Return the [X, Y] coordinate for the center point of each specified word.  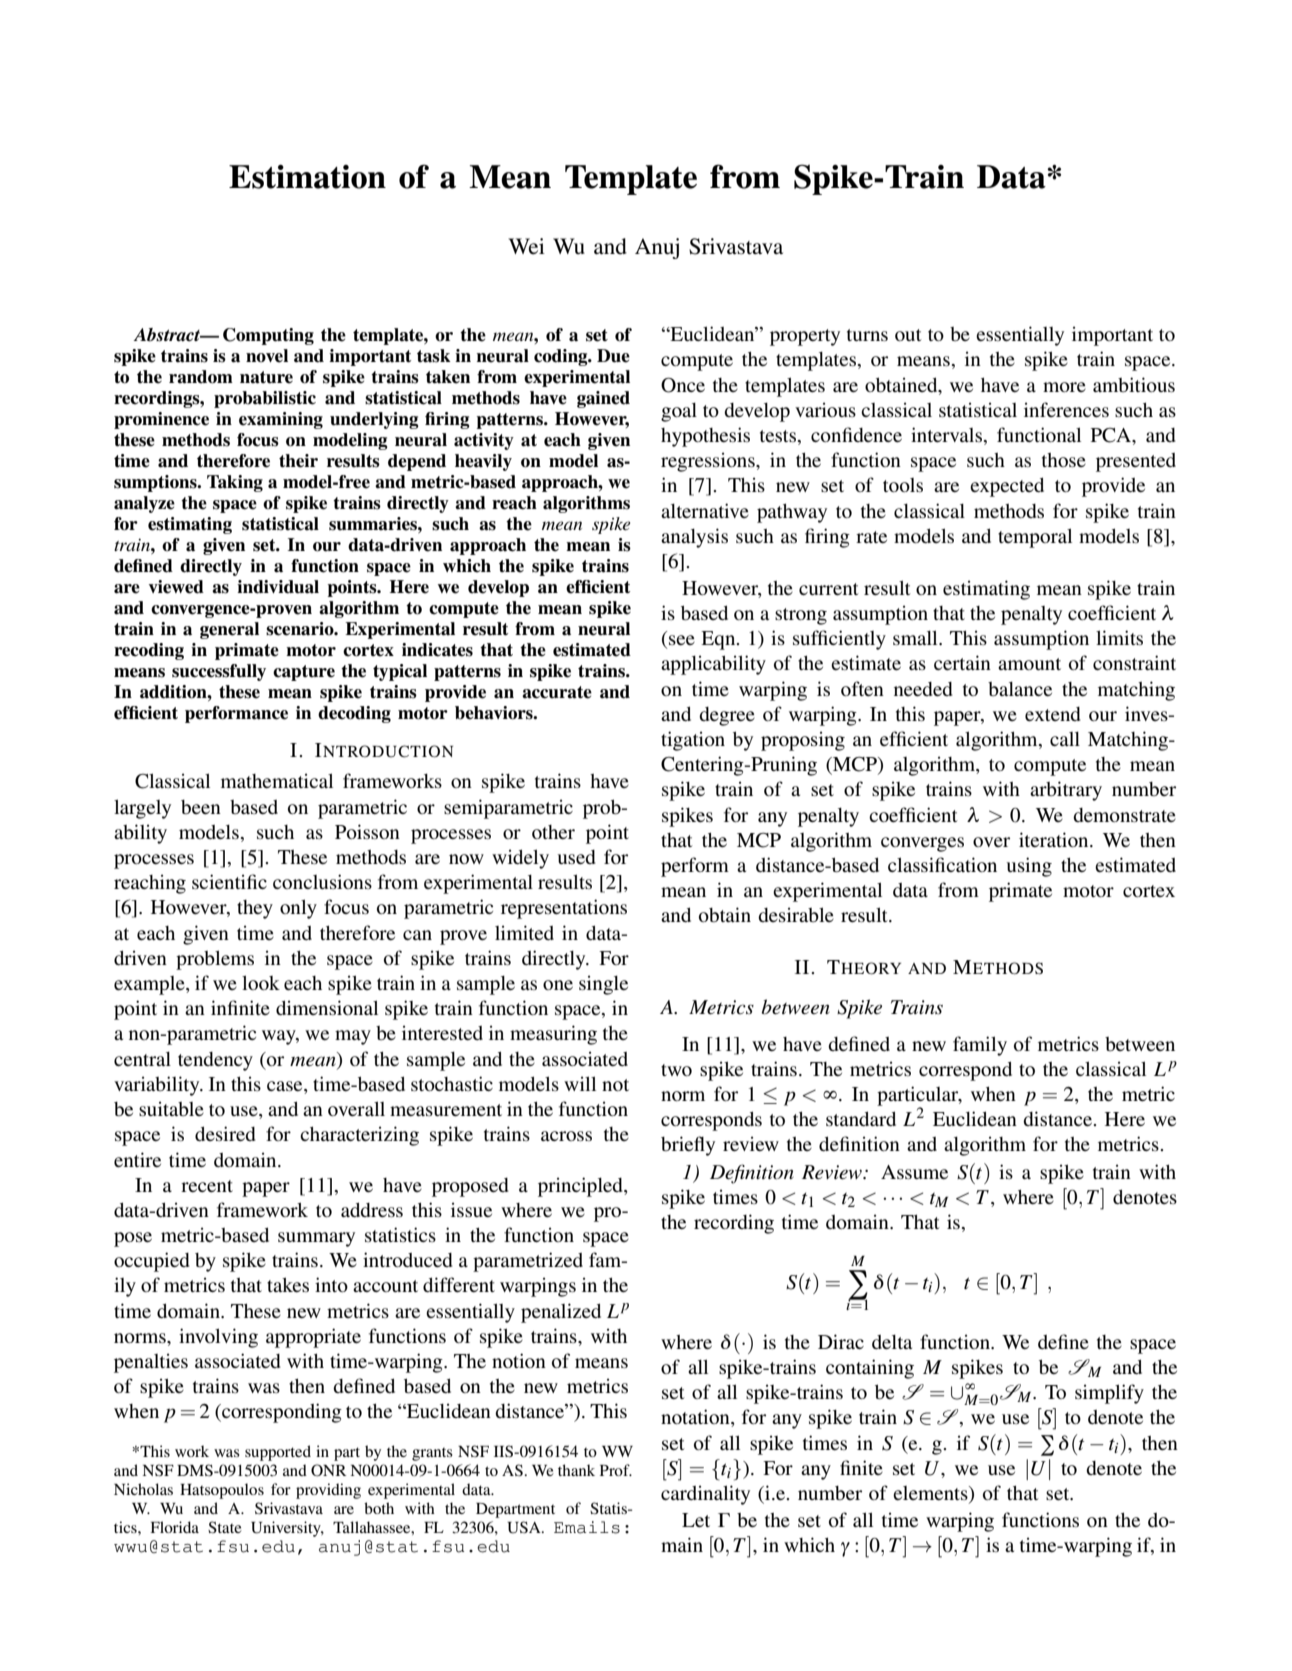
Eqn [719, 640]
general [229, 630]
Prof [616, 1470]
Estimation [307, 177]
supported [278, 1453]
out [908, 335]
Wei [526, 246]
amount [1029, 664]
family [980, 1046]
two [676, 1070]
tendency [215, 1061]
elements [931, 1494]
